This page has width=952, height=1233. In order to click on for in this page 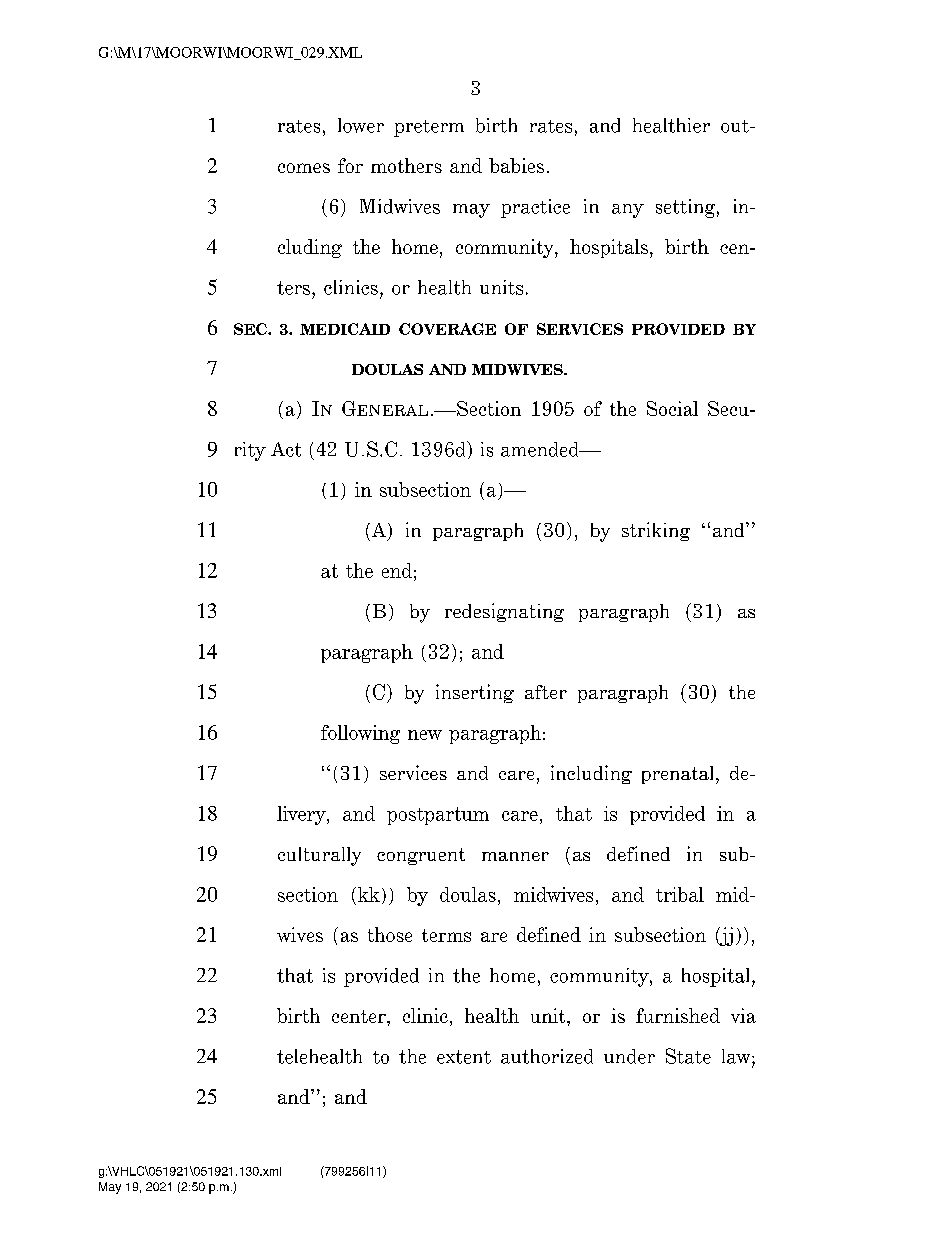, I will do `click(350, 165)`.
